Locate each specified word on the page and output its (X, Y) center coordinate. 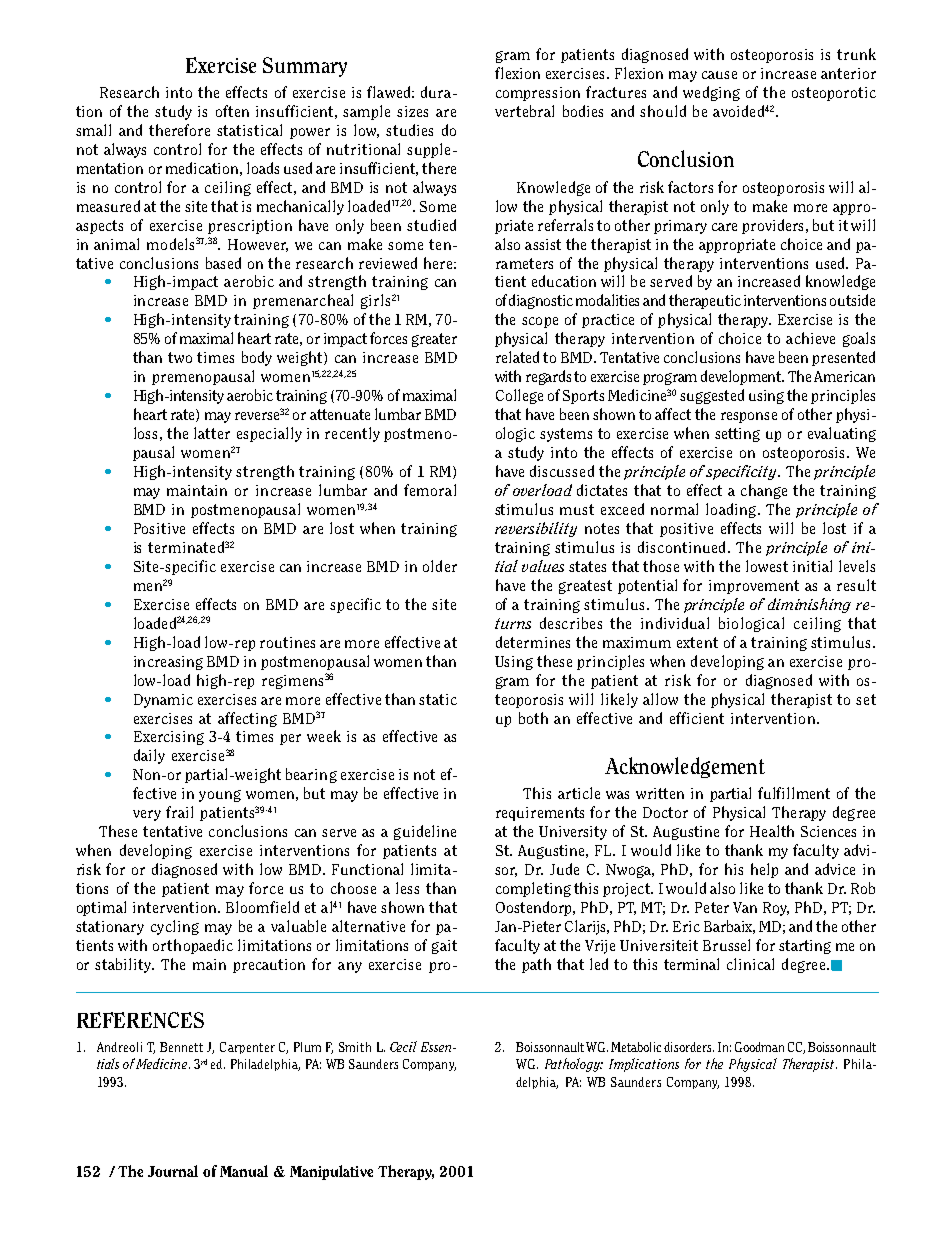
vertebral (524, 111)
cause (719, 75)
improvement (754, 587)
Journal (173, 1171)
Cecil (403, 1046)
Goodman (759, 1047)
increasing (168, 663)
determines (533, 642)
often (232, 111)
